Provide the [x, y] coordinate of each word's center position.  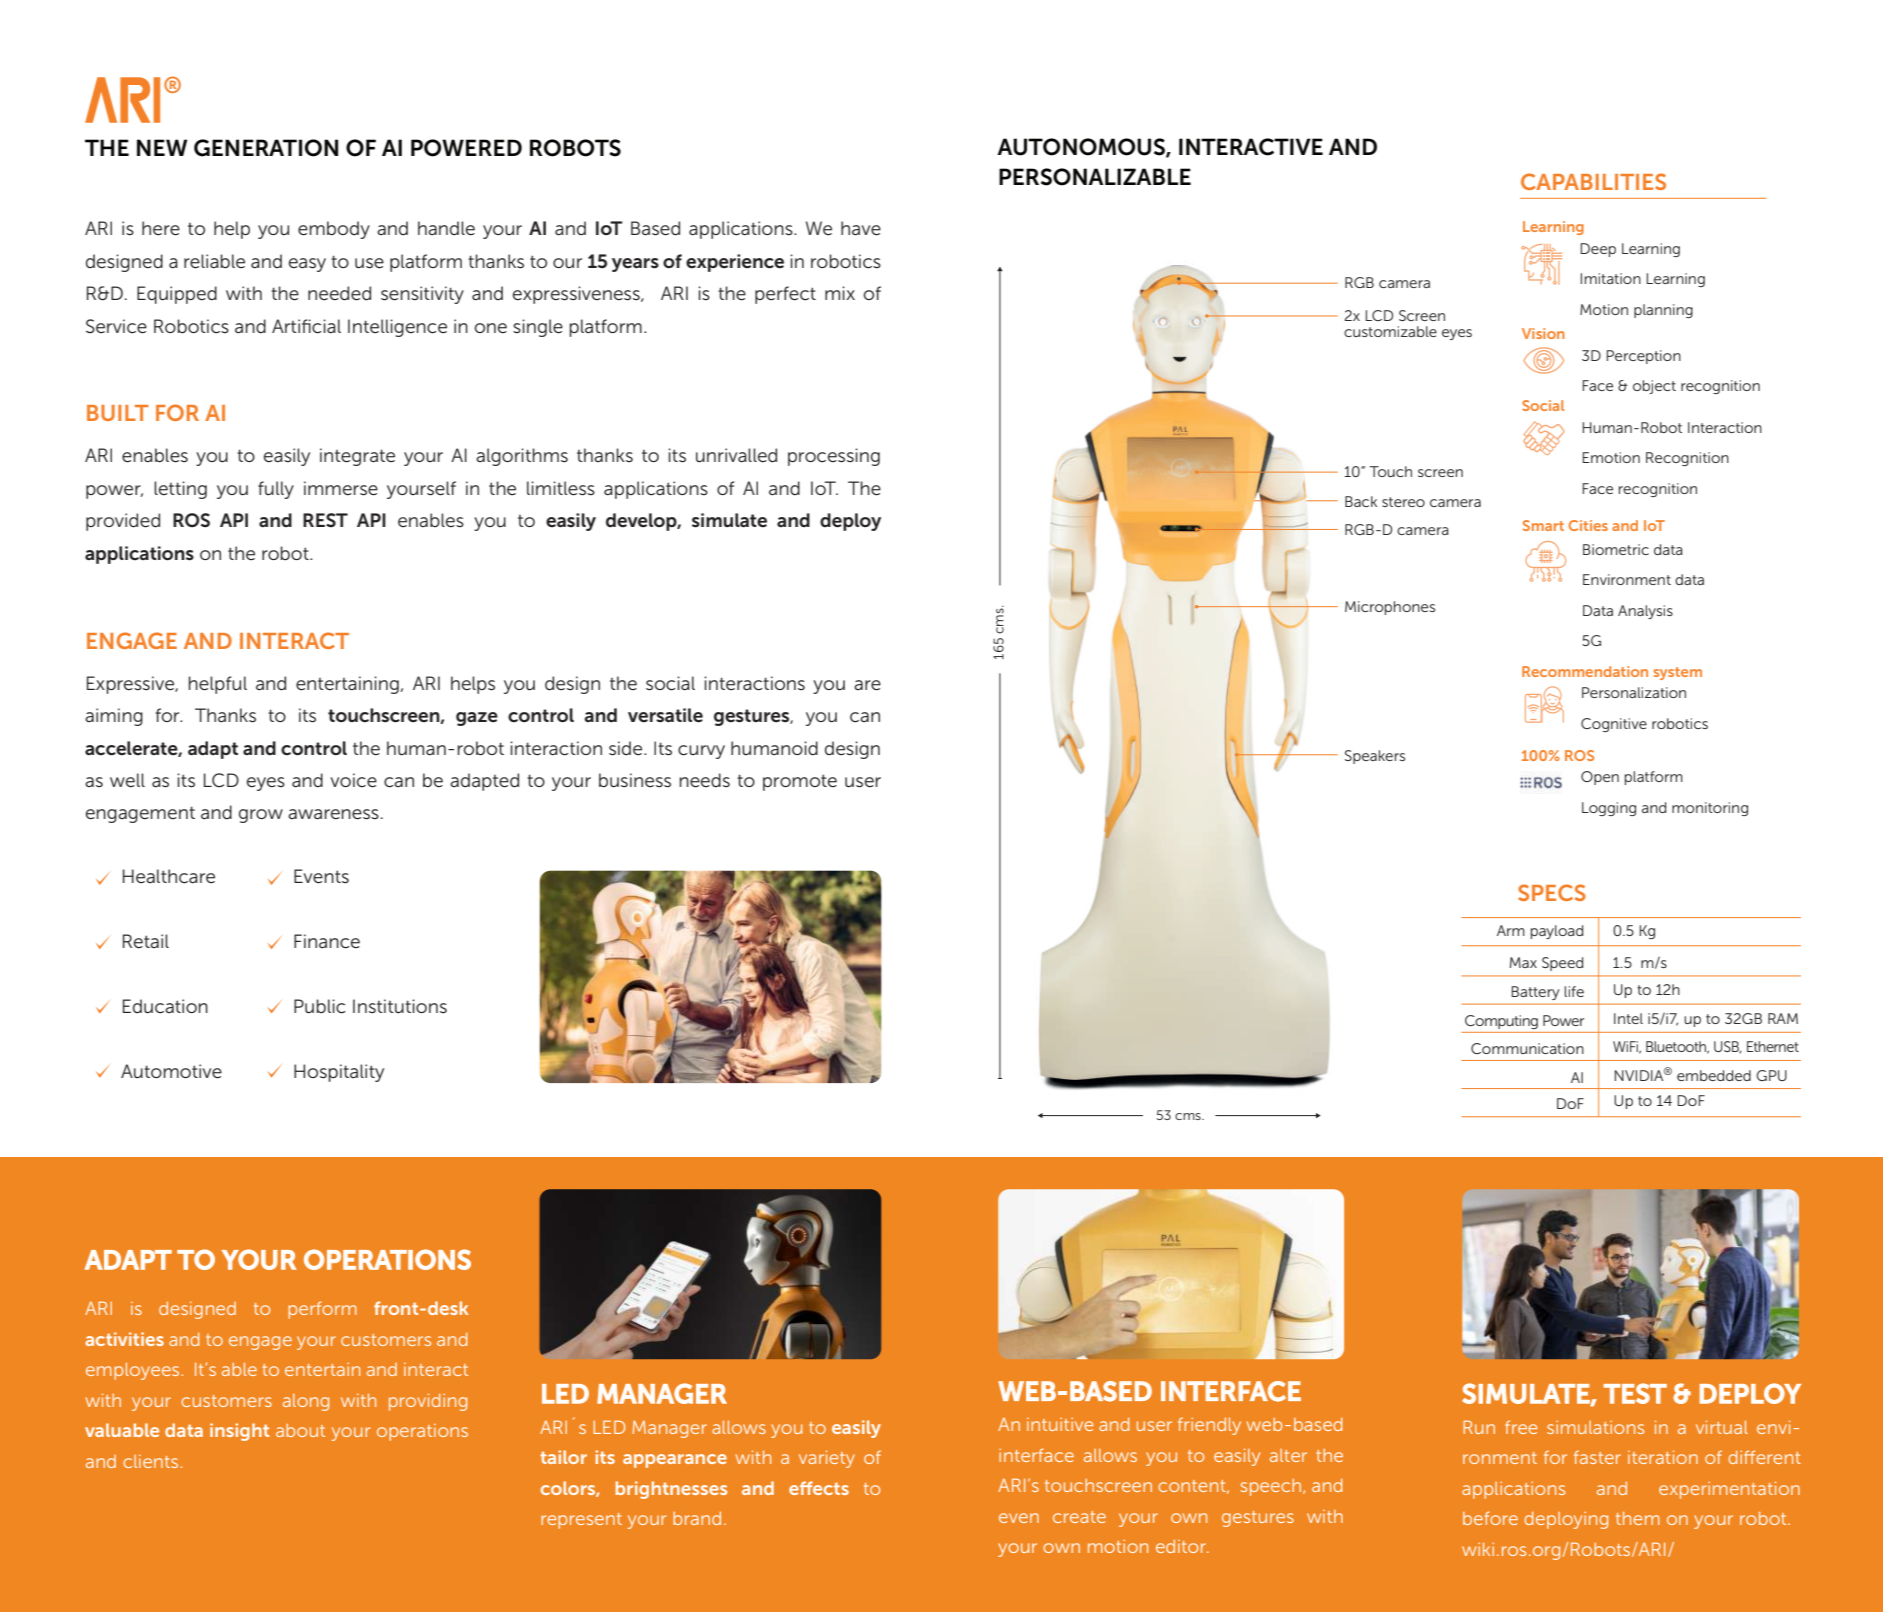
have [861, 228]
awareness [333, 814]
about [300, 1430]
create [1079, 1517]
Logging [1609, 809]
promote [800, 782]
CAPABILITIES [1593, 181]
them [1638, 1518]
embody [334, 230]
